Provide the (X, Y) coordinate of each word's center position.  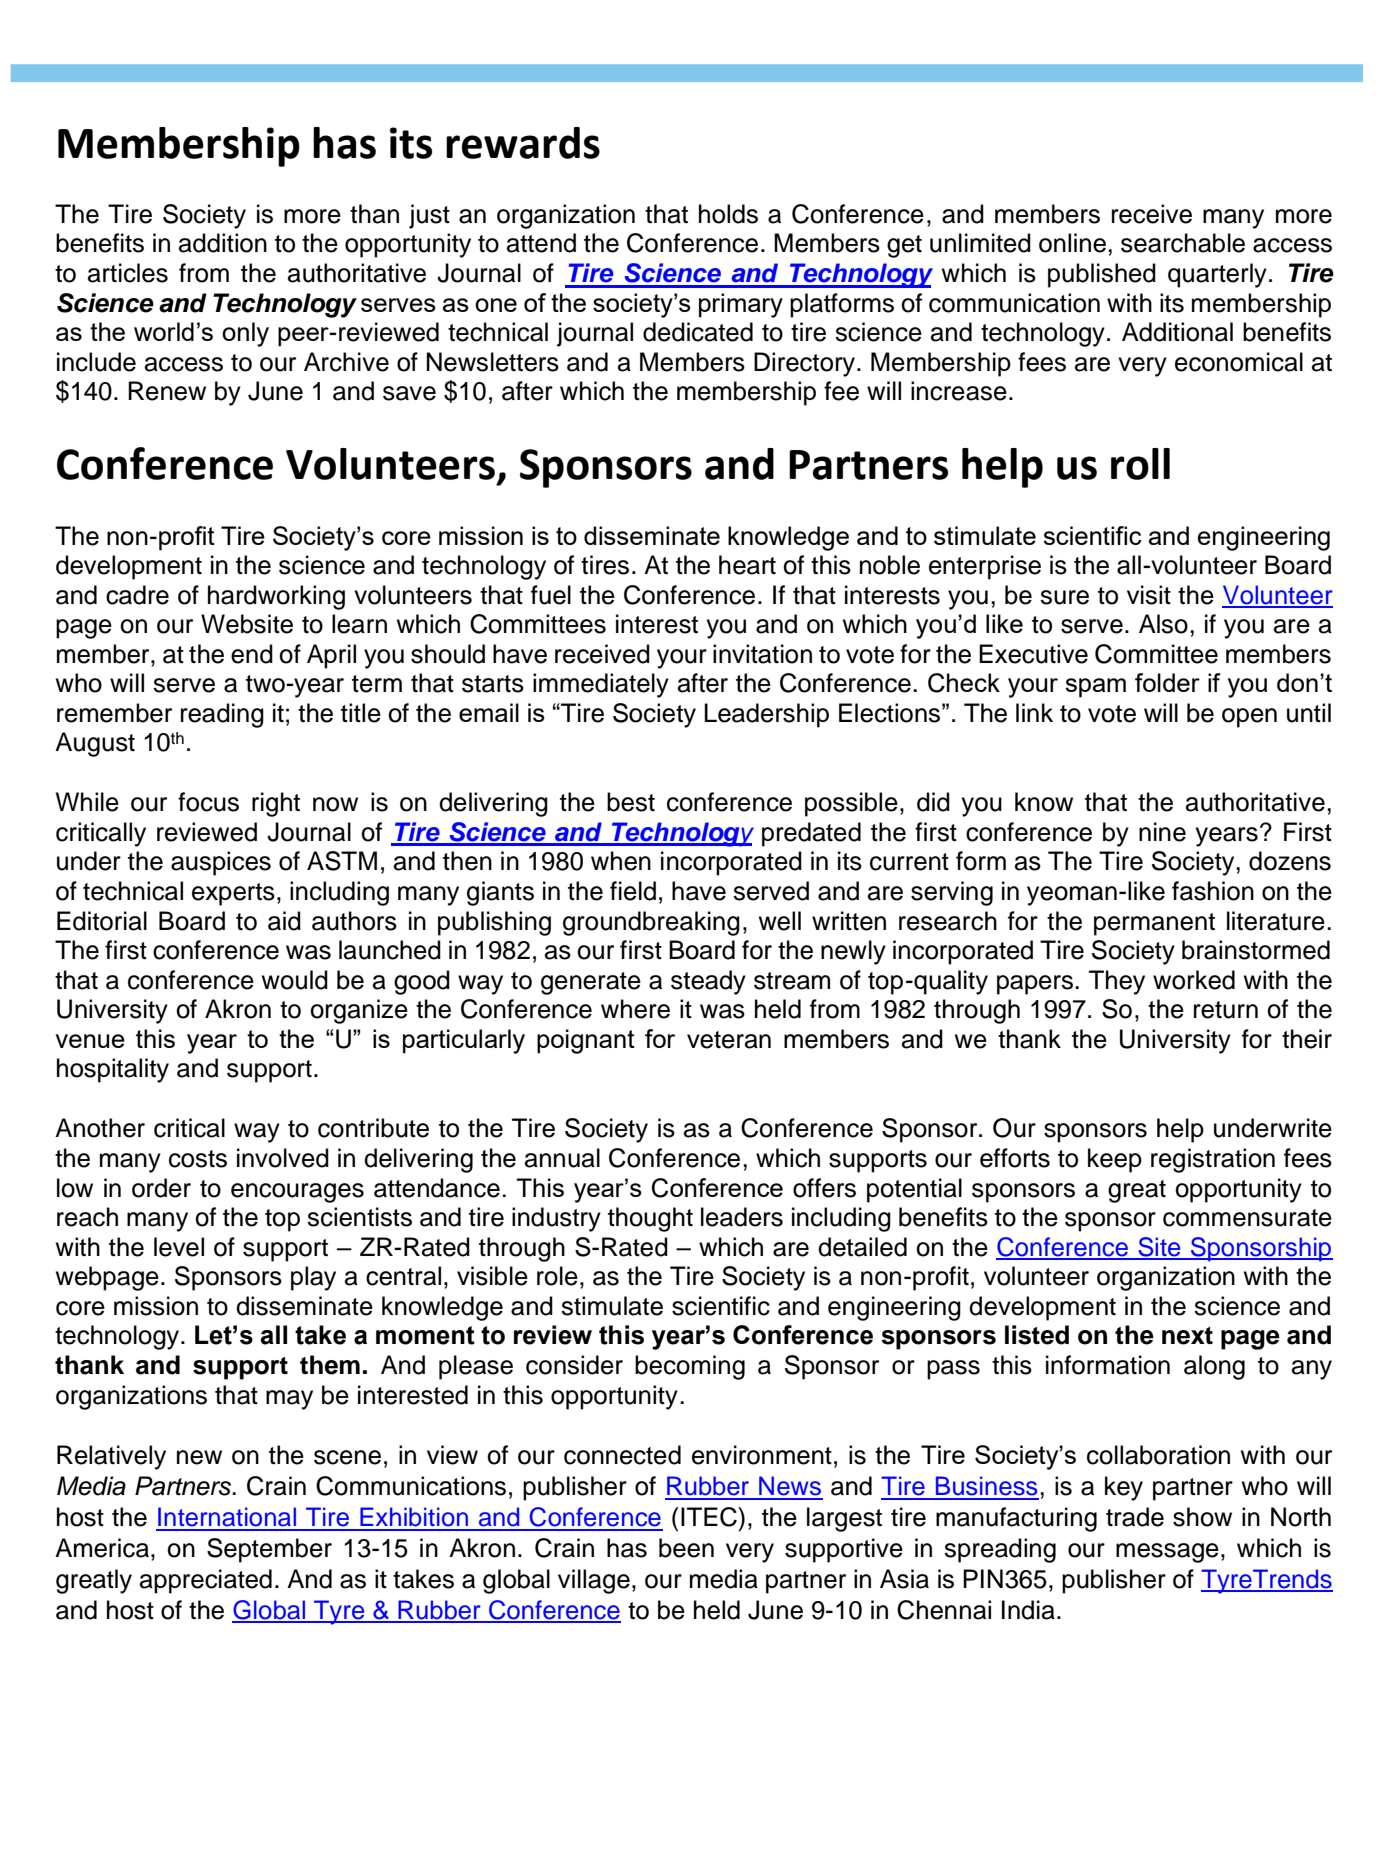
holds (728, 214)
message (1167, 1553)
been (686, 1548)
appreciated (206, 1581)
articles (128, 273)
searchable (1183, 243)
